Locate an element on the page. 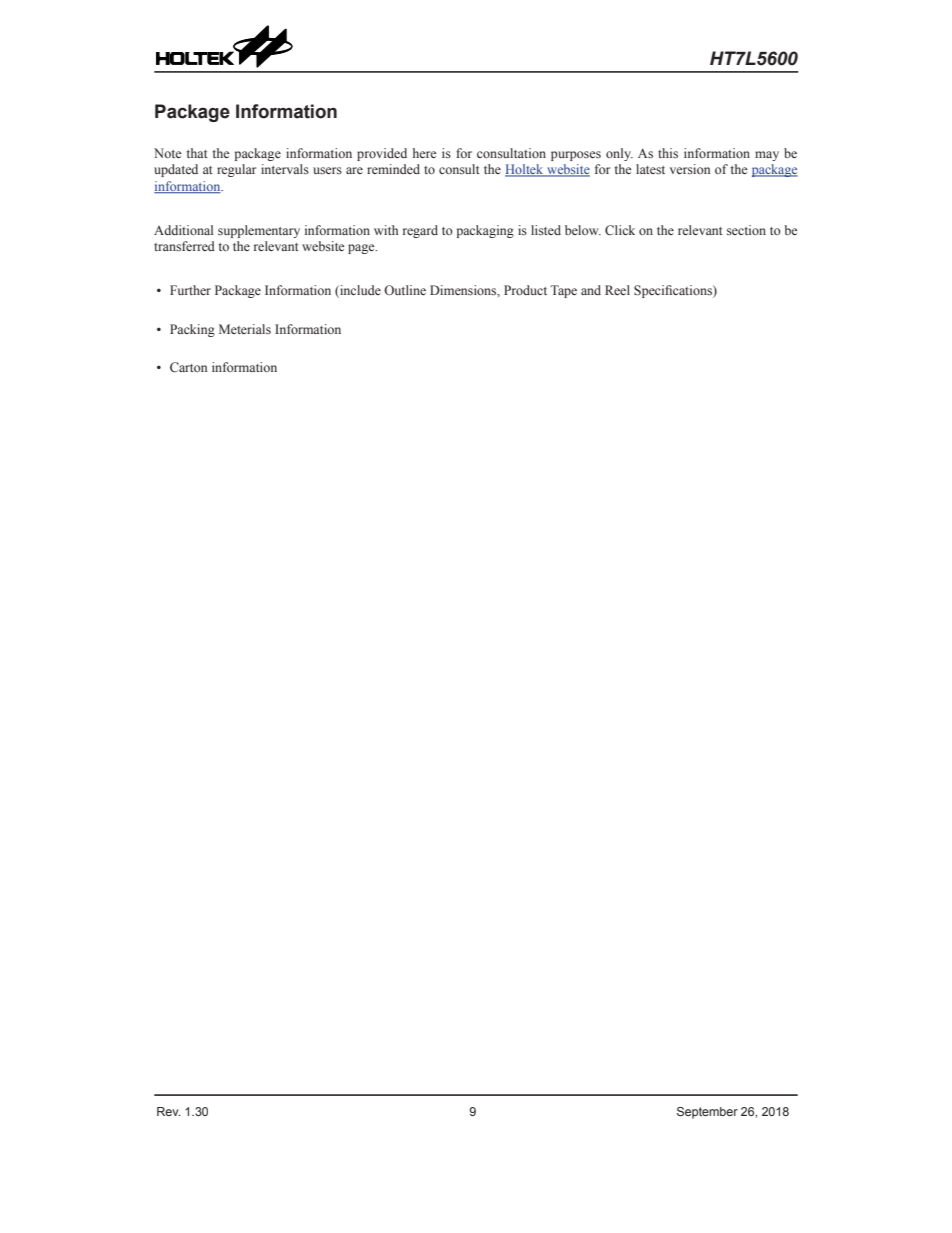 Image resolution: width=952 pixels, height=1233 pixels. Carton is located at coordinates (188, 367).
